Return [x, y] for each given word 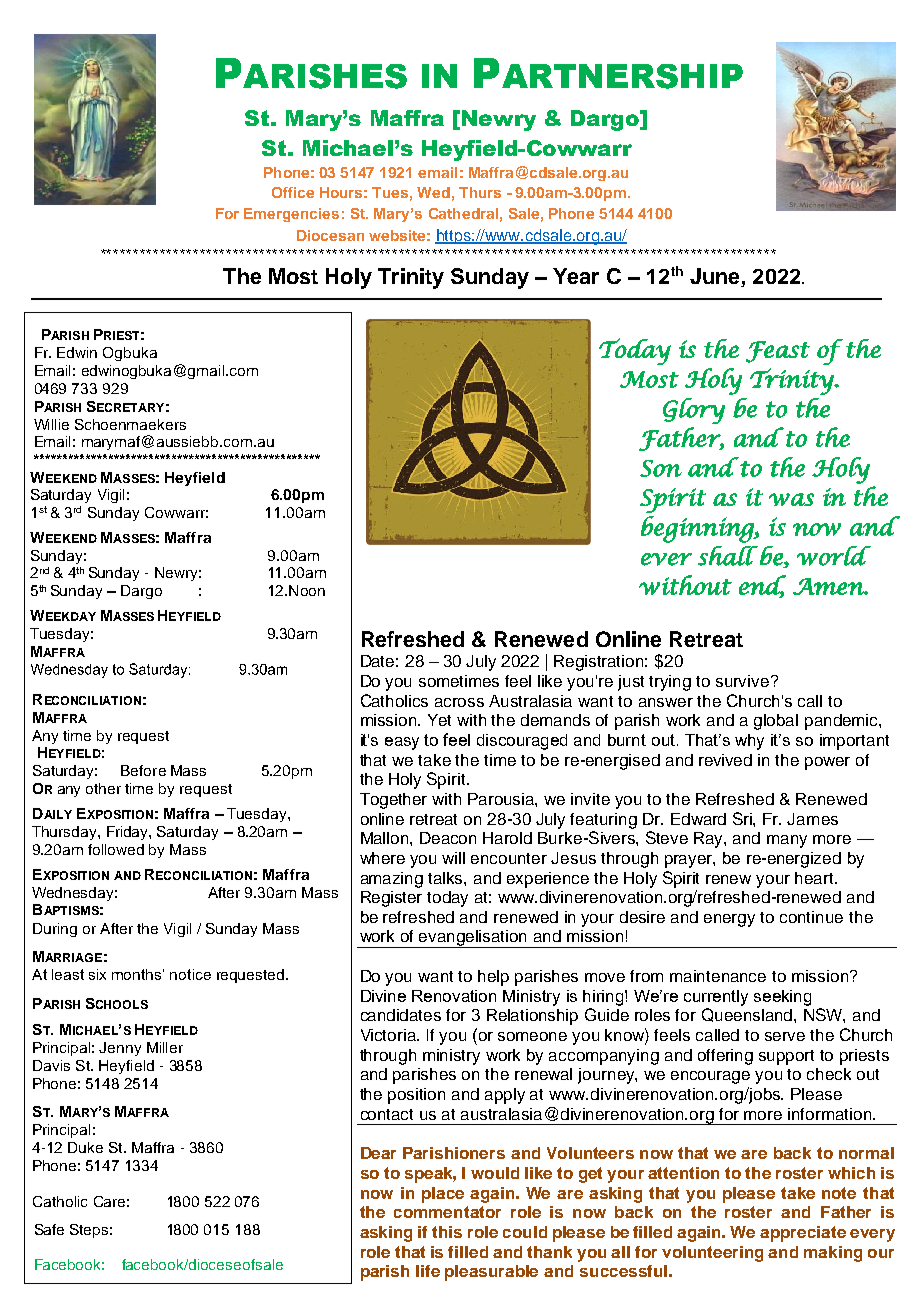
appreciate [803, 1234]
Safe [49, 1229]
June [716, 277]
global [776, 722]
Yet [439, 720]
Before [143, 770]
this [447, 1232]
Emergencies [291, 215]
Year [576, 276]
